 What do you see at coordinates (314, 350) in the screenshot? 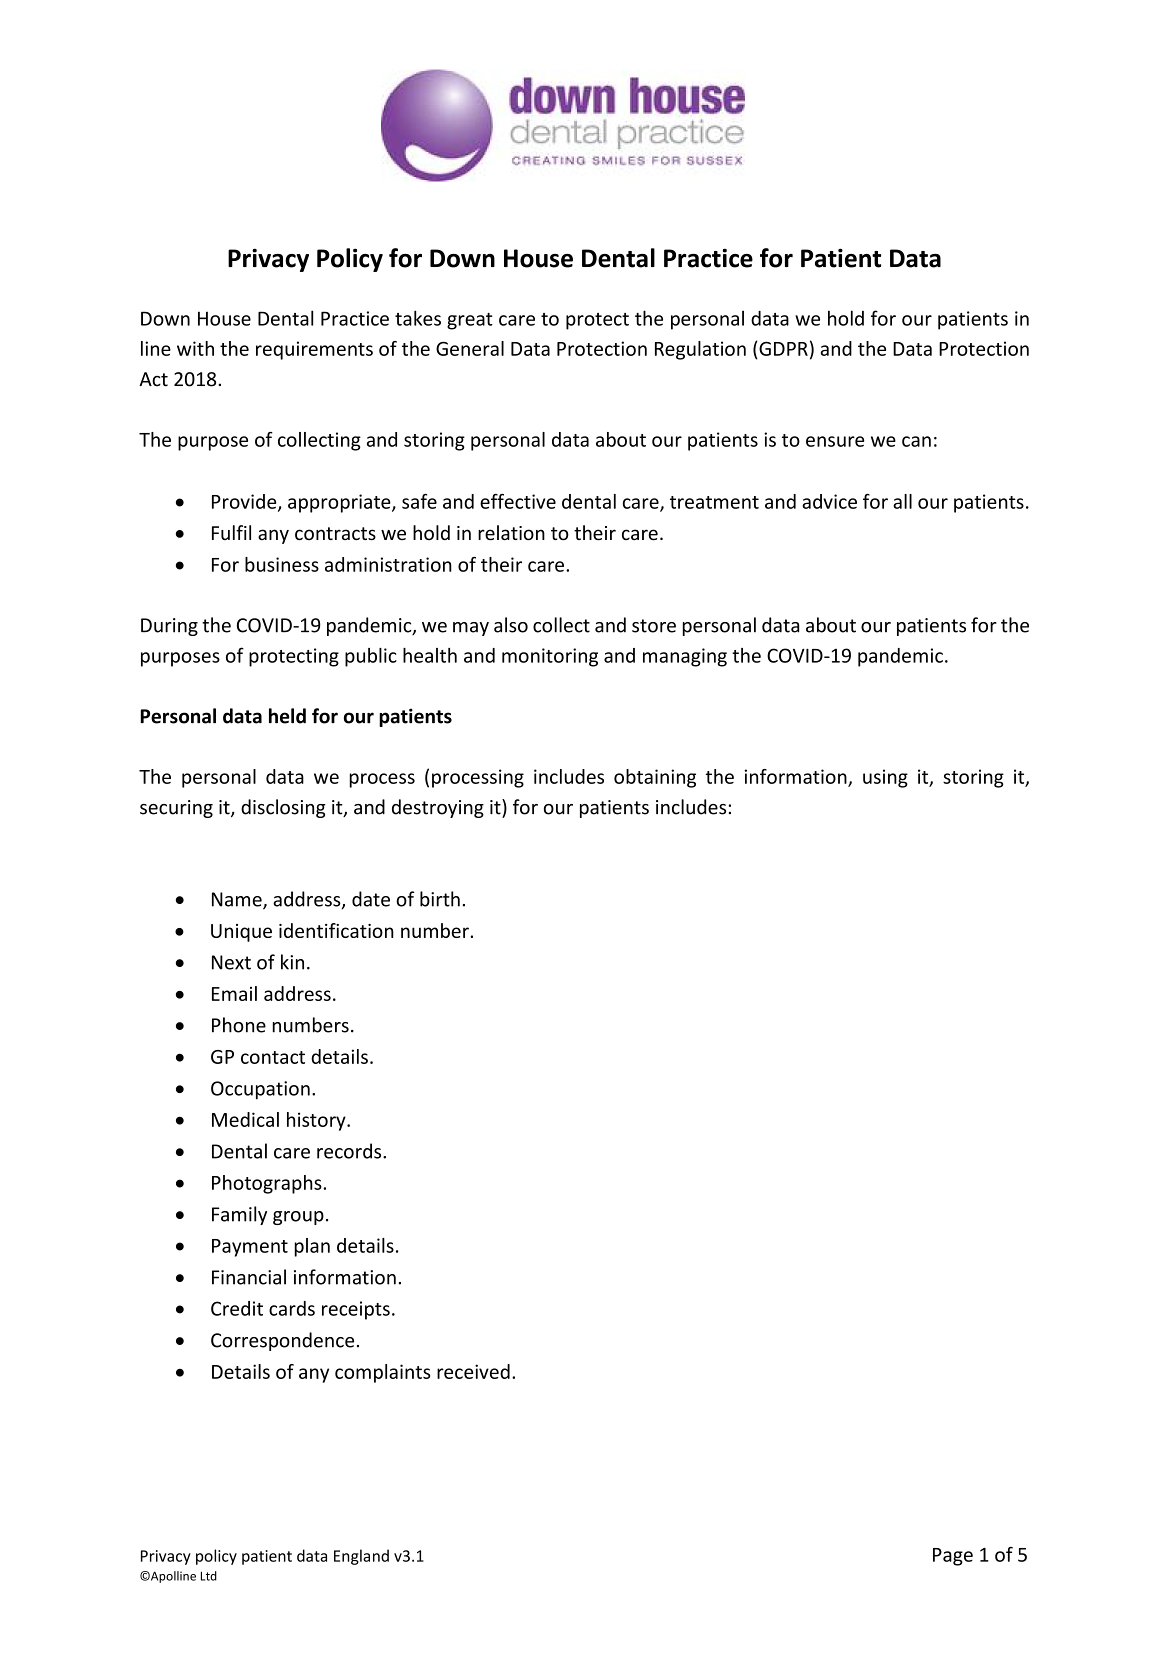
I see `requirements` at bounding box center [314, 350].
